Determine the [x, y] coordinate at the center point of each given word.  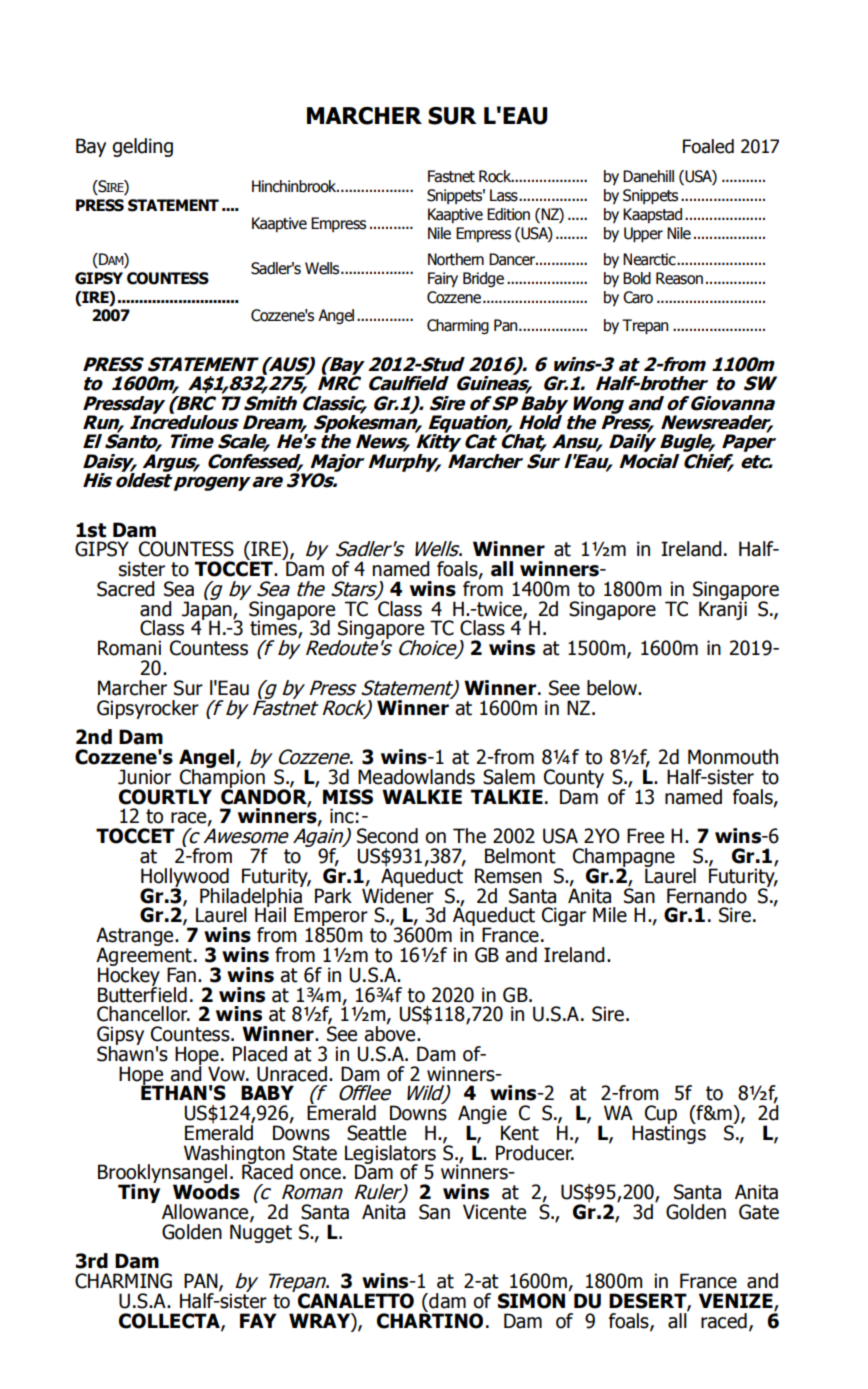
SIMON [531, 1301]
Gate [759, 1212]
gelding [142, 147]
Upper [643, 234]
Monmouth [733, 757]
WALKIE [422, 796]
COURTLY [165, 797]
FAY [258, 1320]
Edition [508, 214]
